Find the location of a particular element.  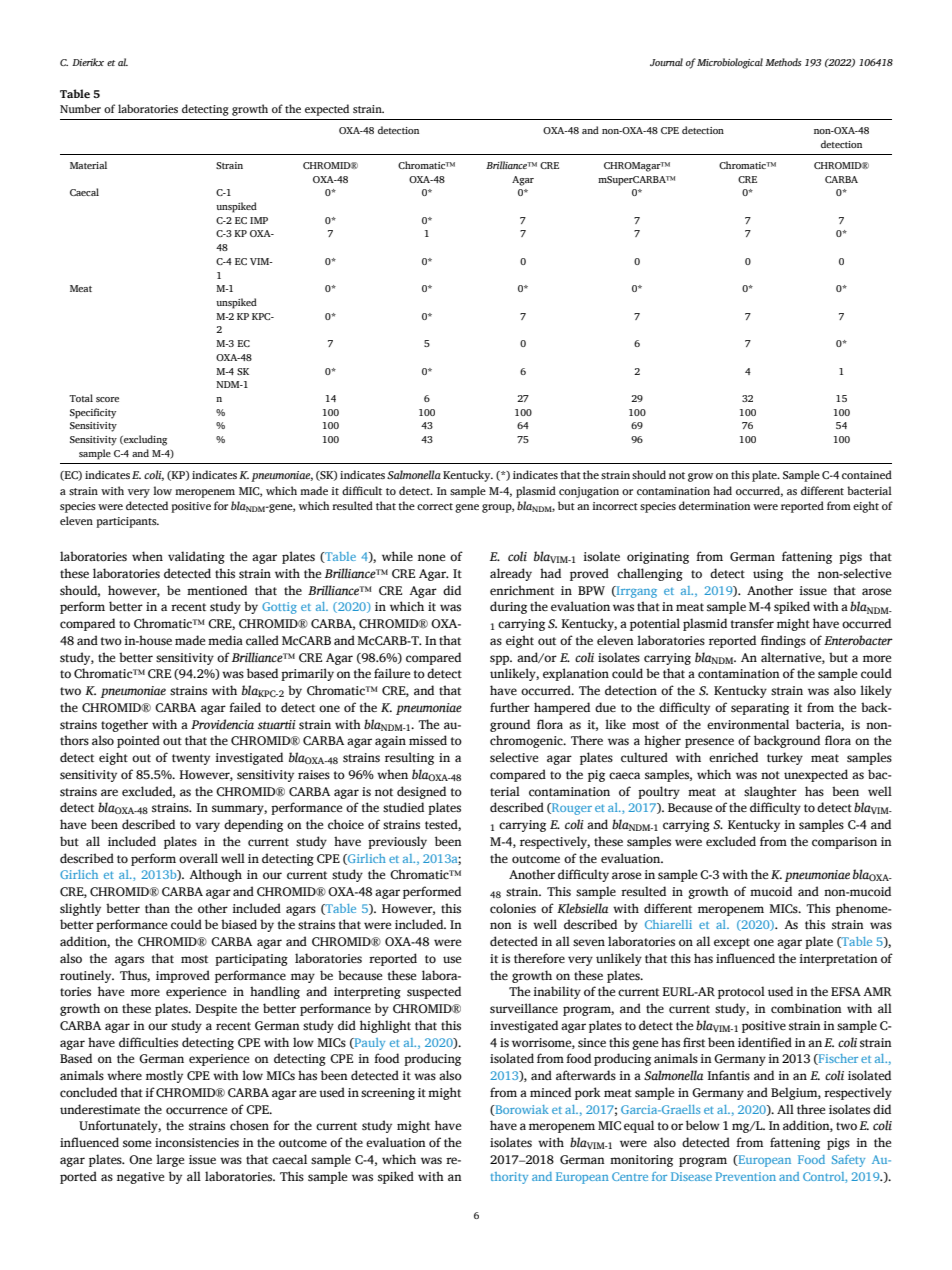

determination is located at coordinates (714, 505).
